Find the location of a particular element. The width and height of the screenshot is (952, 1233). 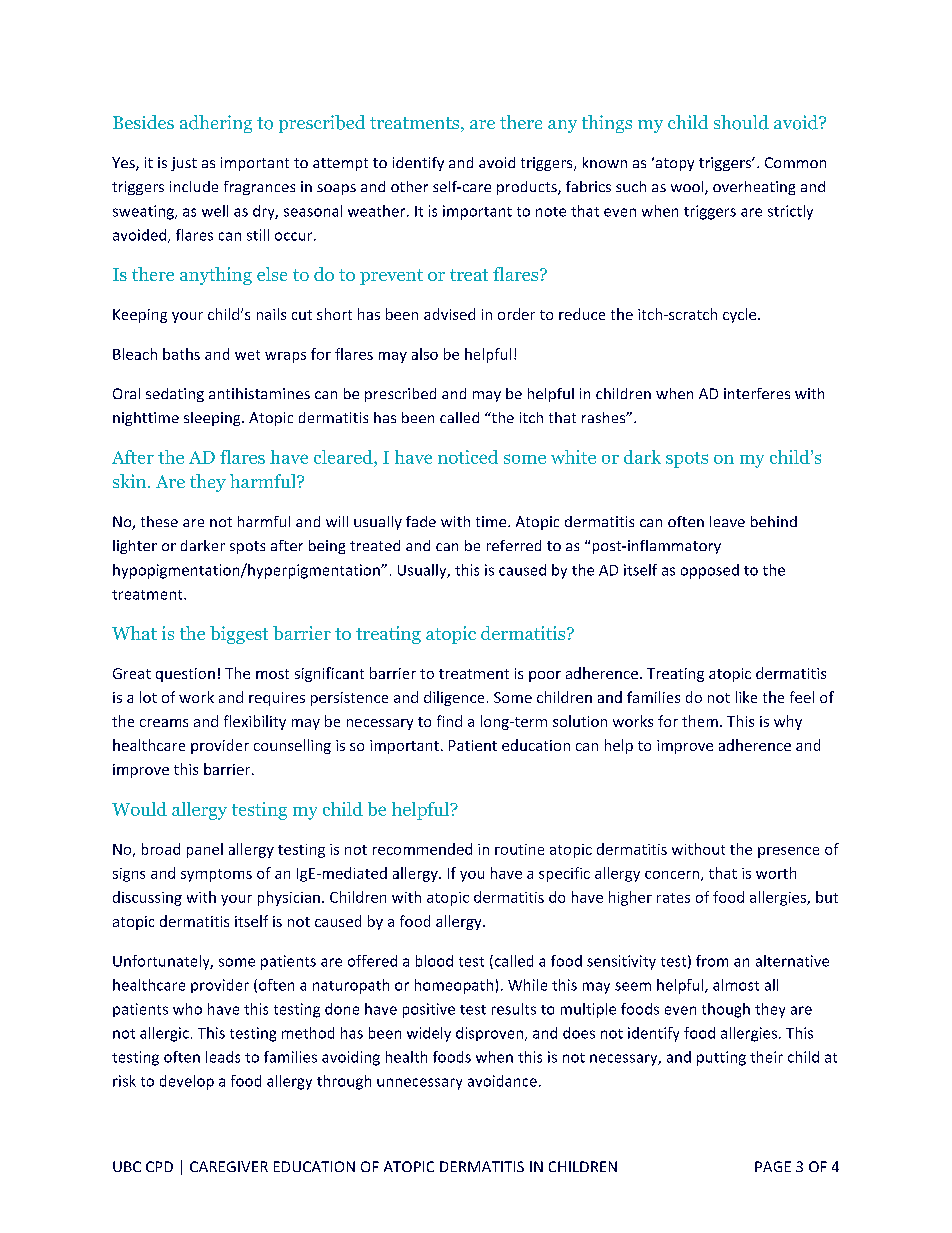

biggest is located at coordinates (239, 635).
